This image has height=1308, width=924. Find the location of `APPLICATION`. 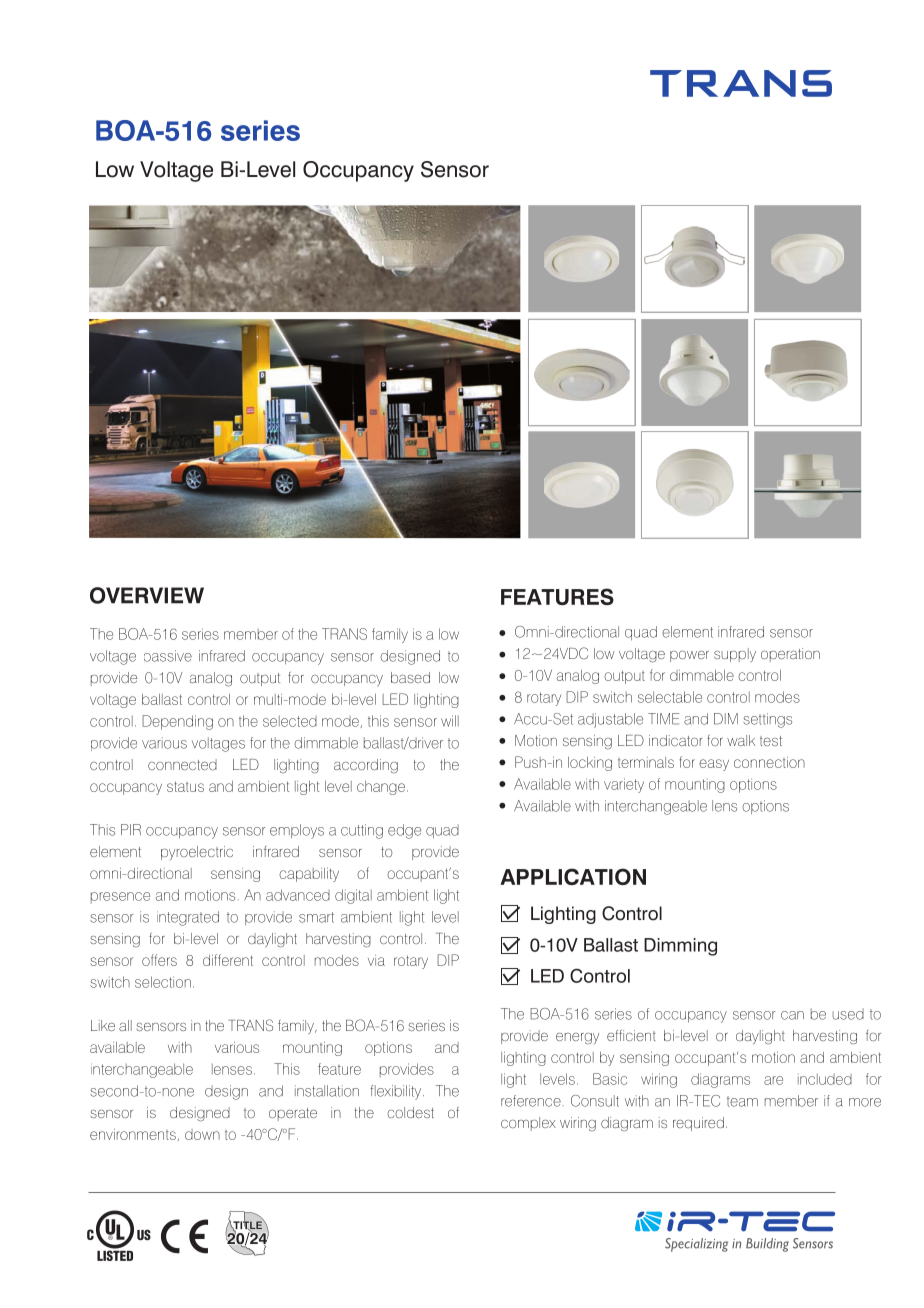

APPLICATION is located at coordinates (573, 876).
